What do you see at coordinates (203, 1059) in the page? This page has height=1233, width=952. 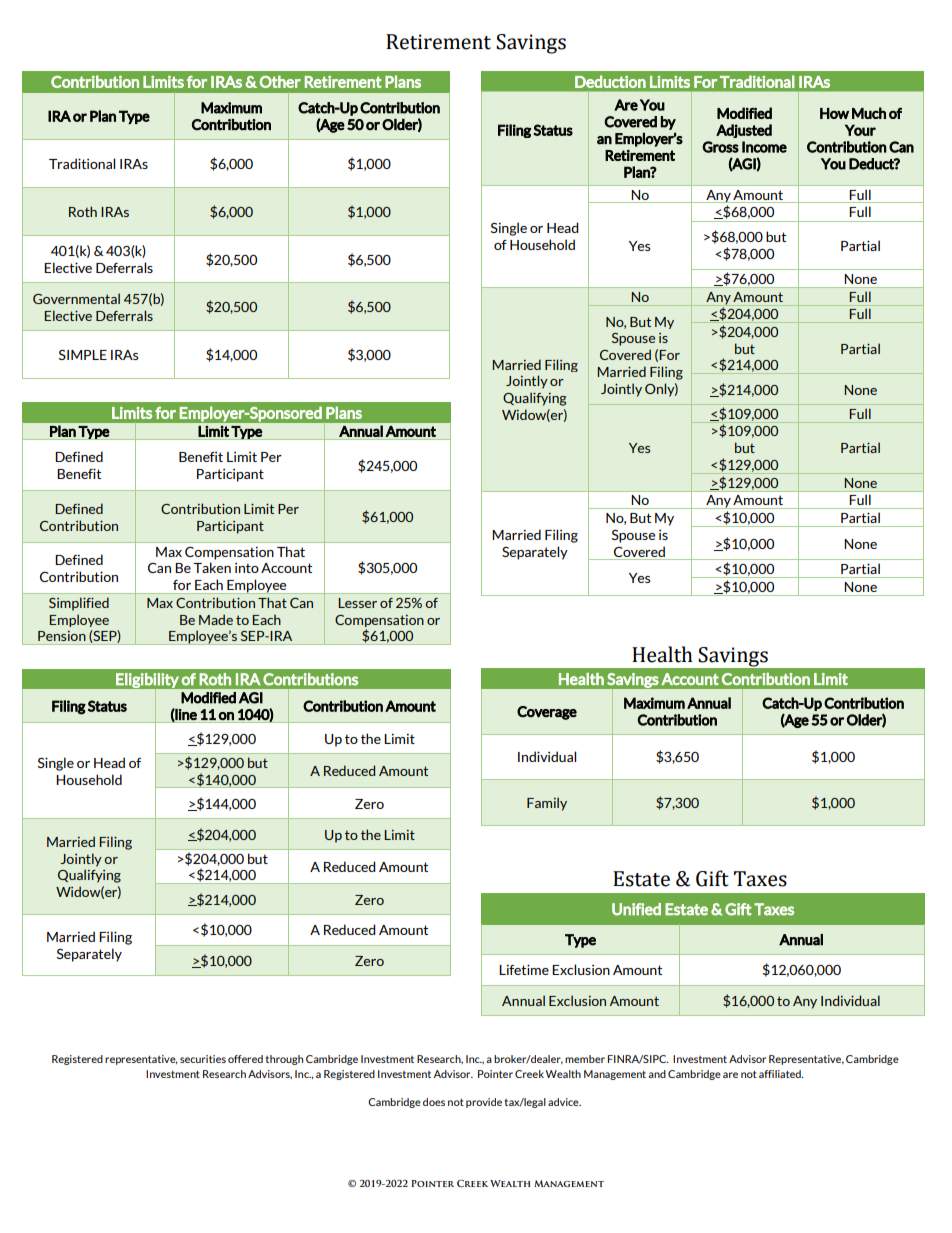 I see `securities` at bounding box center [203, 1059].
